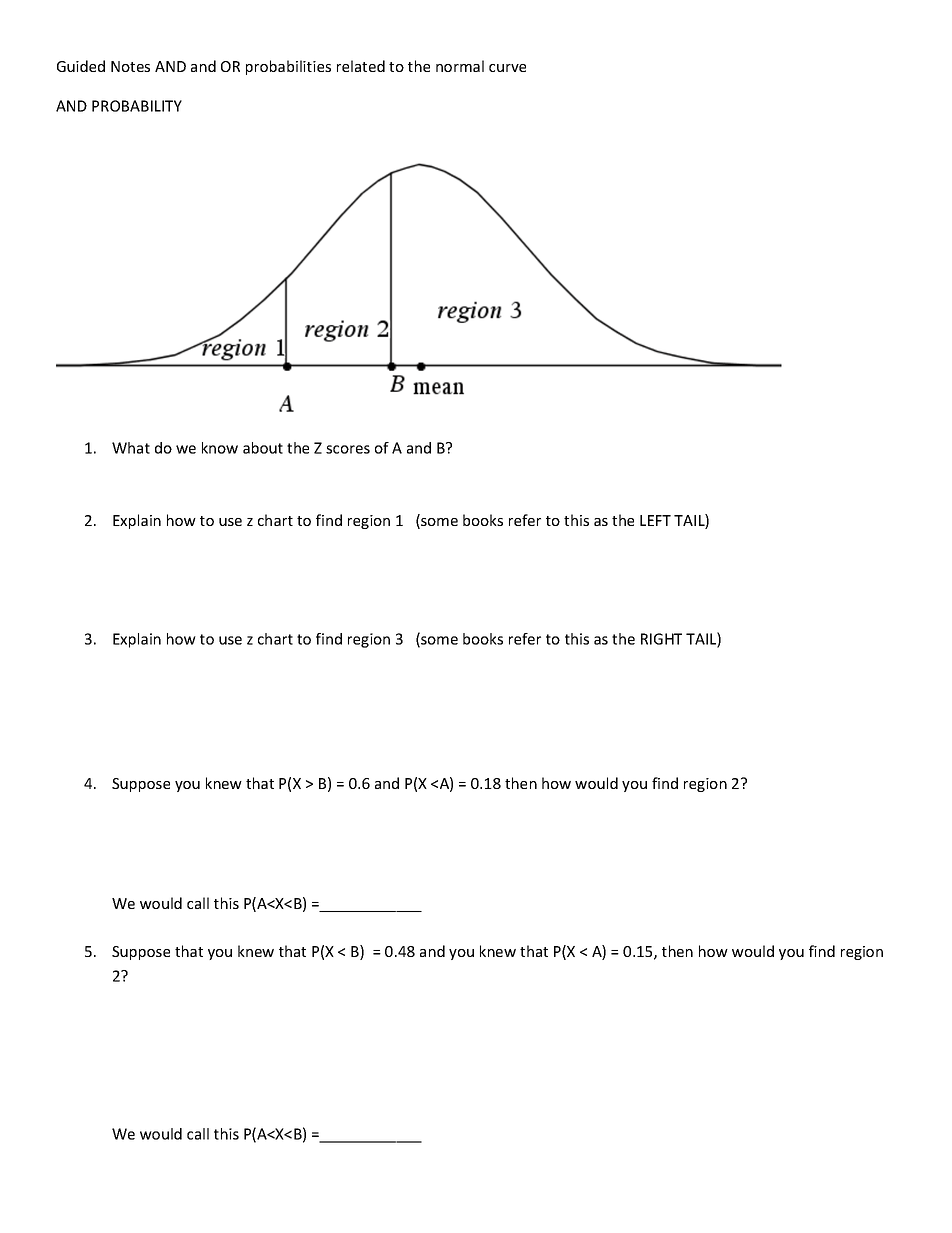 Image resolution: width=952 pixels, height=1233 pixels. What do you see at coordinates (507, 68) in the screenshot?
I see `curve` at bounding box center [507, 68].
